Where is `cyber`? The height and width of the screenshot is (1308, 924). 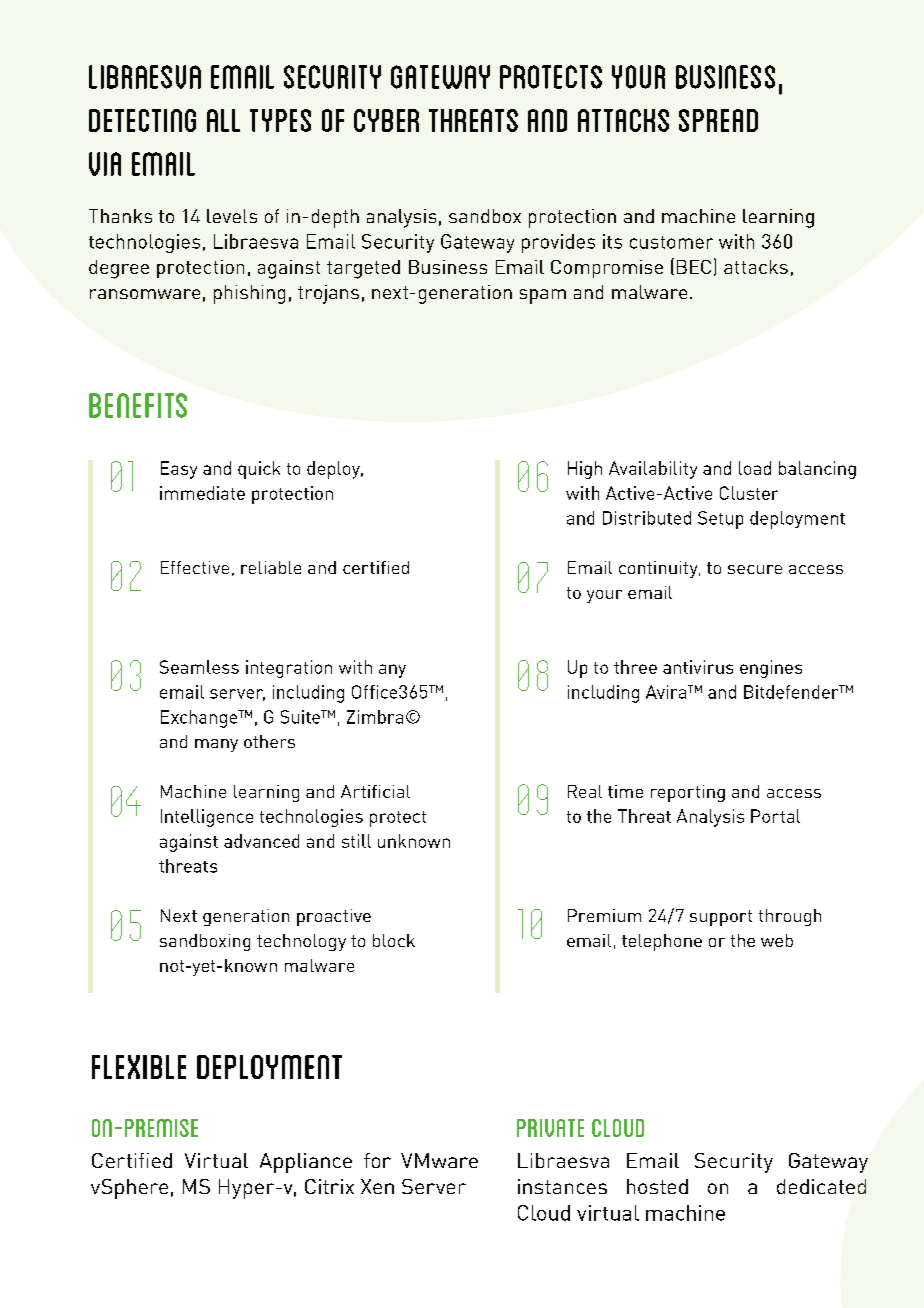
cyber is located at coordinates (386, 120).
